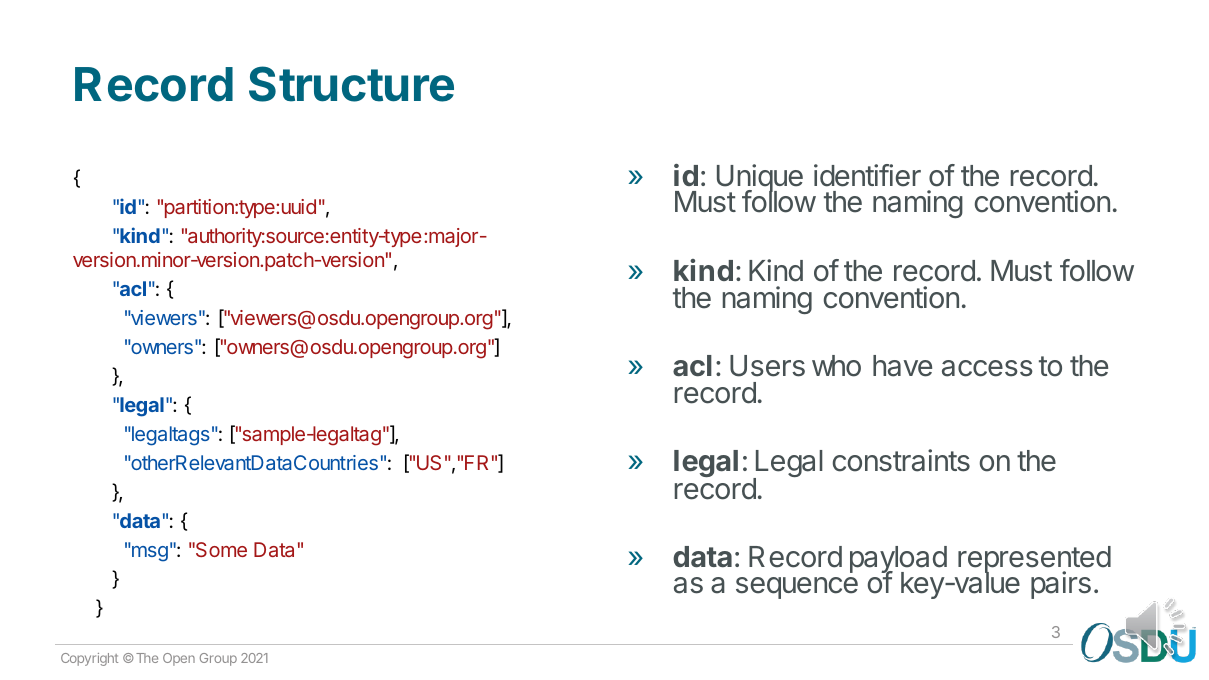  Describe the element at coordinates (797, 588) in the screenshot. I see `sequence` at that location.
